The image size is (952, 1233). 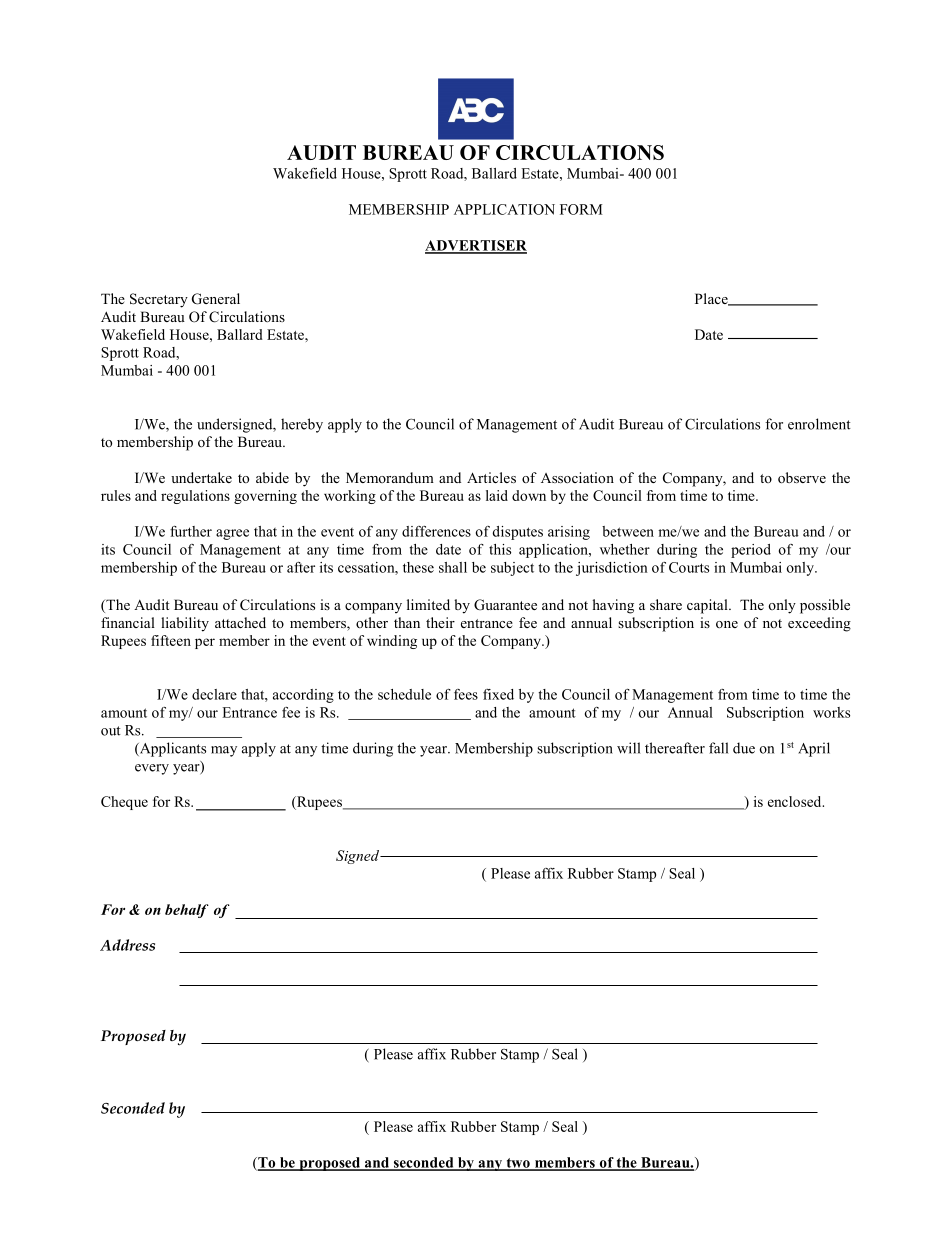 I want to click on two, so click(x=518, y=1164).
